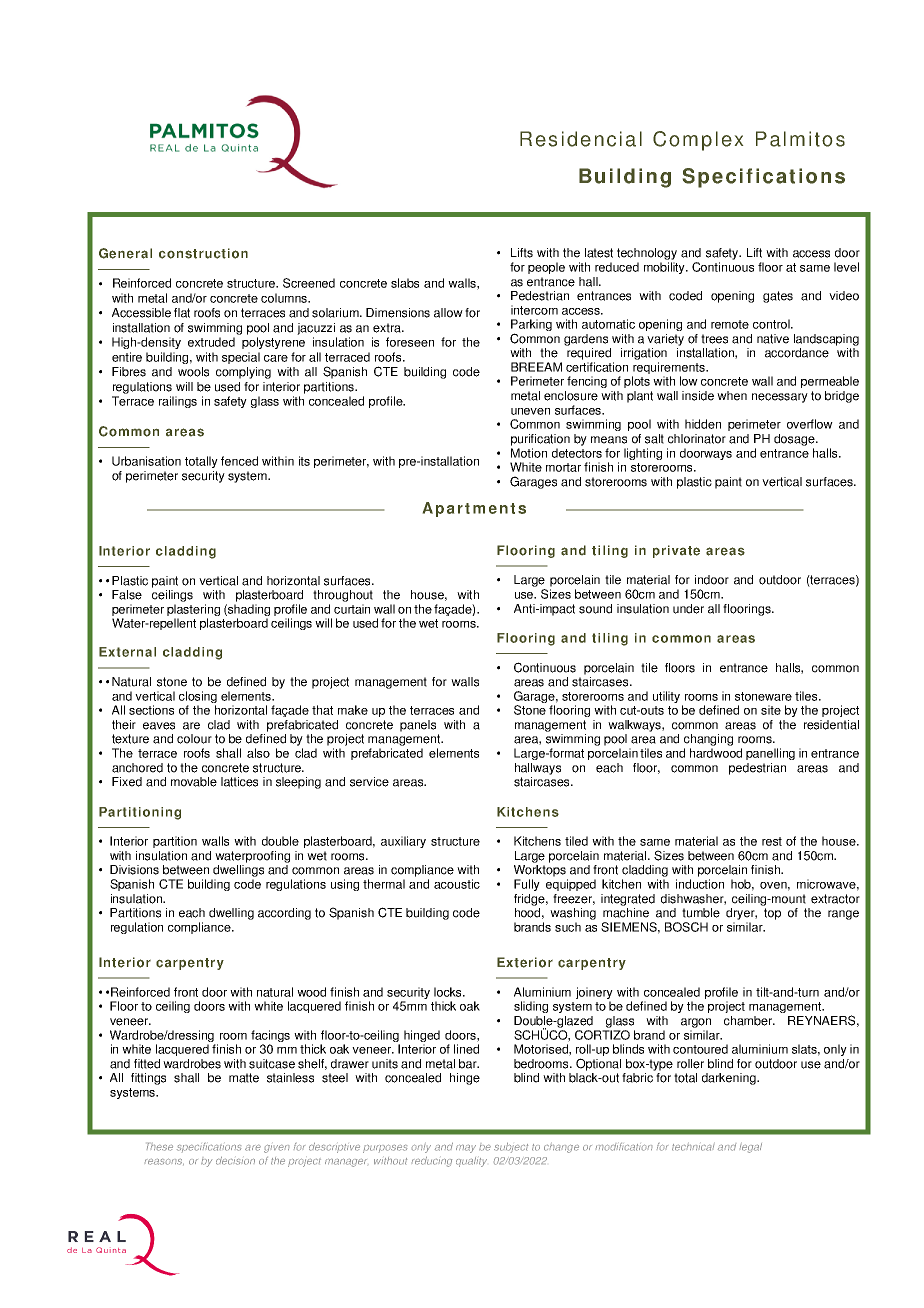 The height and width of the screenshot is (1308, 924). Describe the element at coordinates (203, 253) in the screenshot. I see `construction` at that location.
